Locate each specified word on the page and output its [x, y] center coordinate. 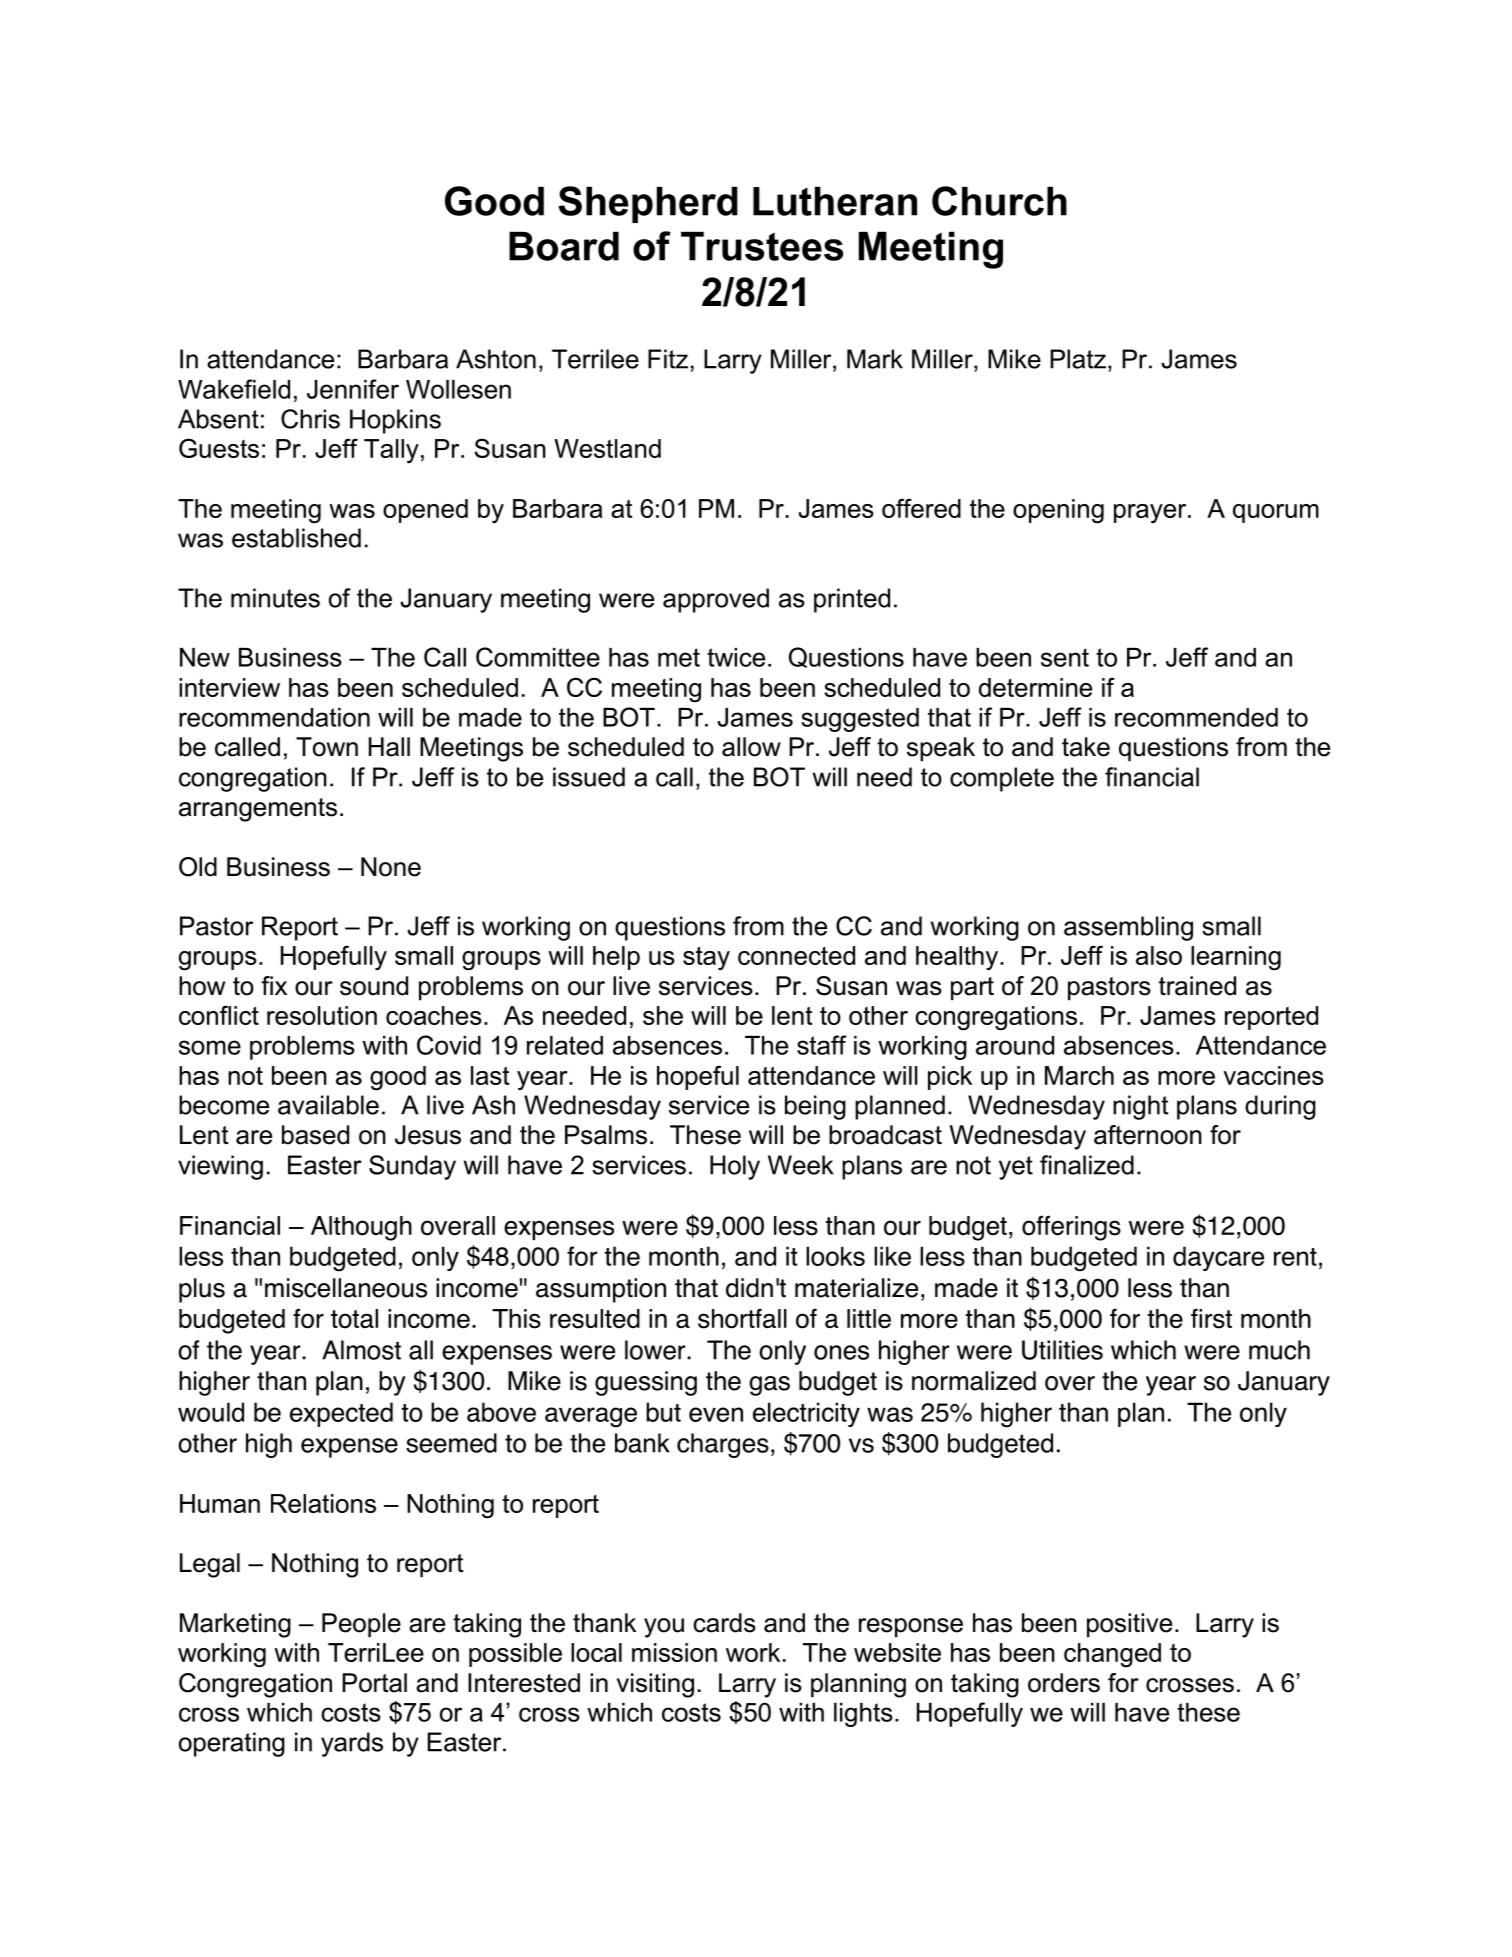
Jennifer [353, 389]
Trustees [762, 246]
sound [374, 986]
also [1159, 955]
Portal [374, 1683]
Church [999, 201]
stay [706, 958]
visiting [655, 1685]
